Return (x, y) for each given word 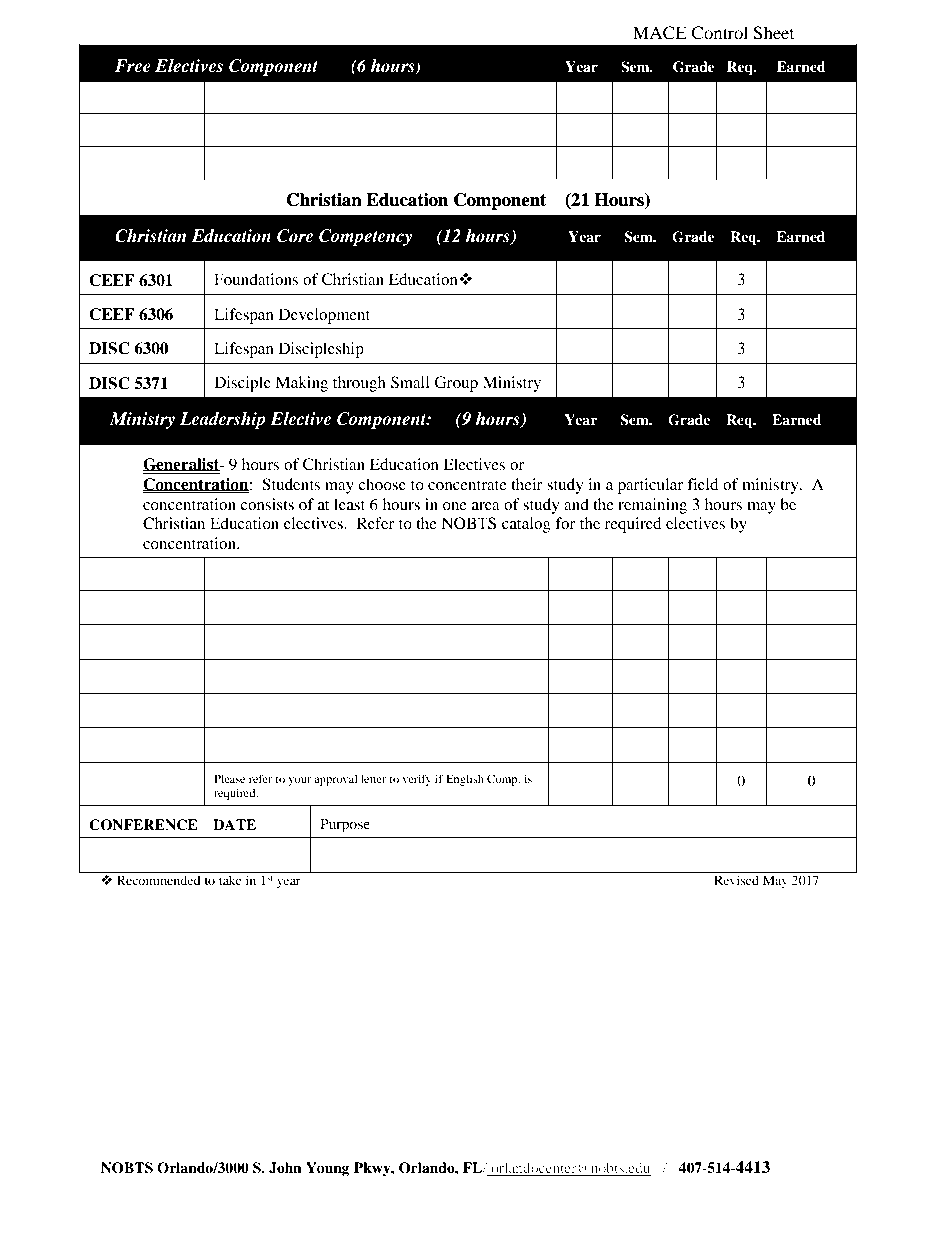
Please (229, 778)
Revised (736, 880)
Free (132, 66)
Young (328, 1169)
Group (456, 384)
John (285, 1168)
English (465, 780)
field (703, 484)
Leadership (223, 420)
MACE (660, 33)
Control (719, 33)
